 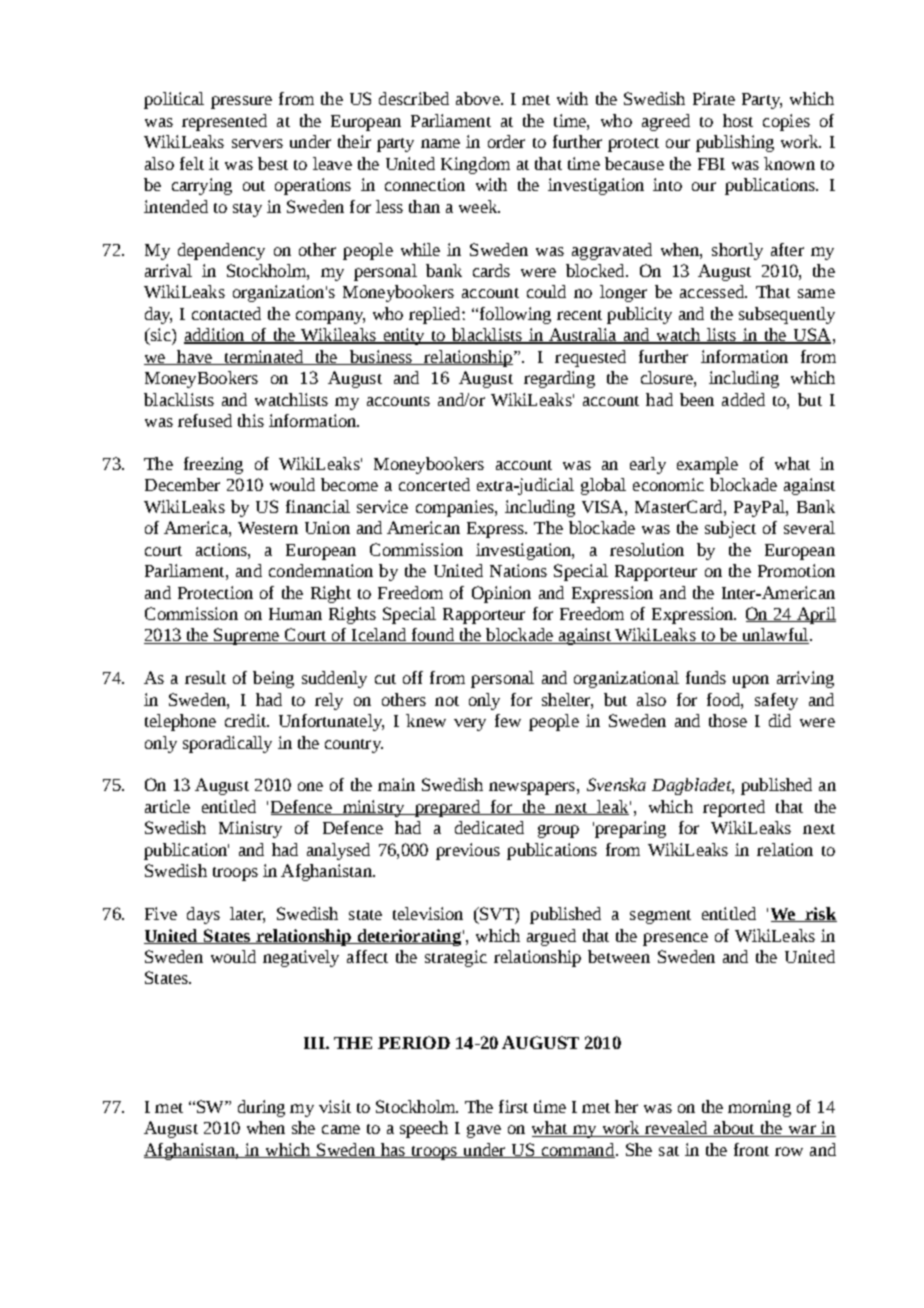 What do you see at coordinates (734, 1129) in the image?
I see `about` at bounding box center [734, 1129].
